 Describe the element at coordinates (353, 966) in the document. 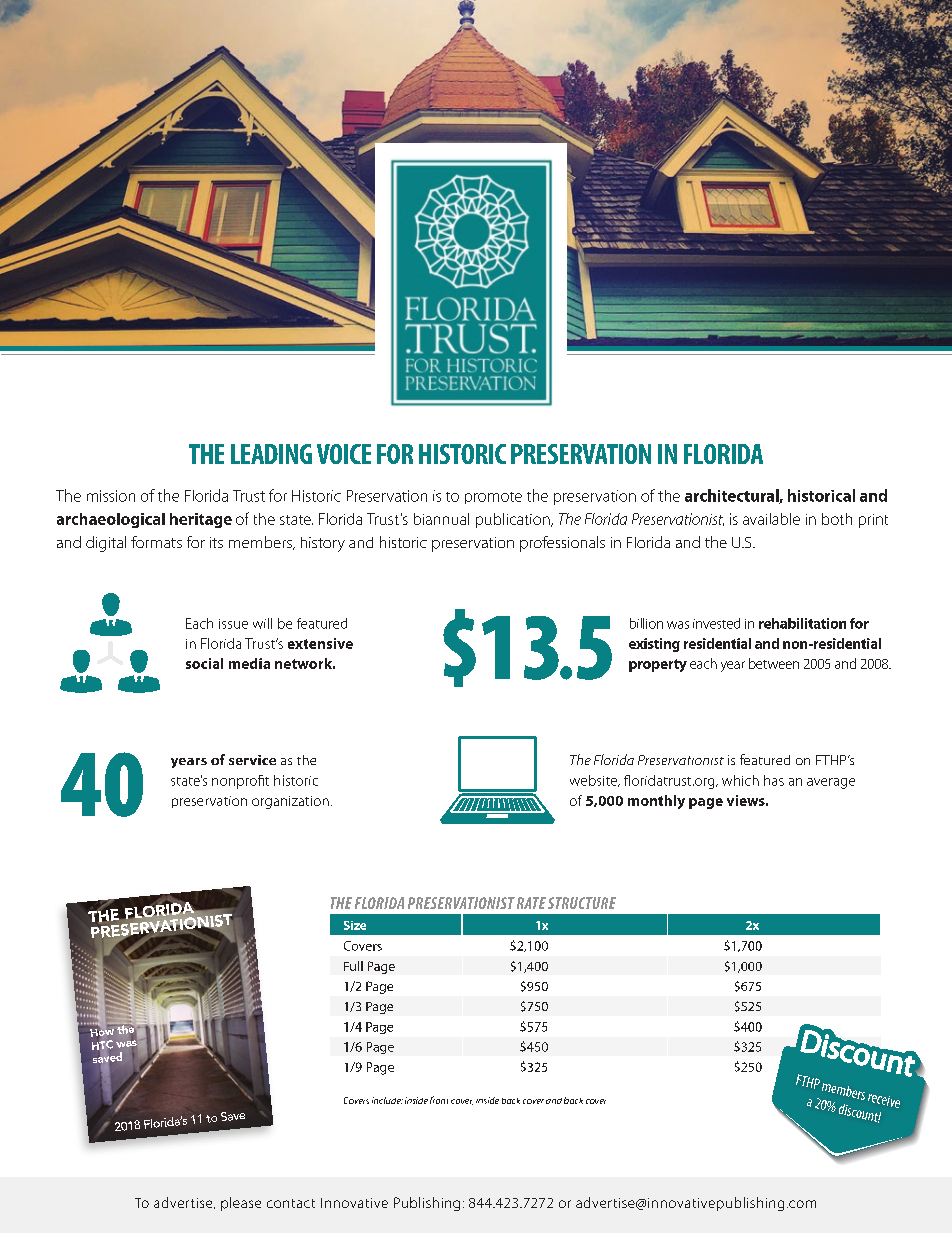

I see `Full` at that location.
